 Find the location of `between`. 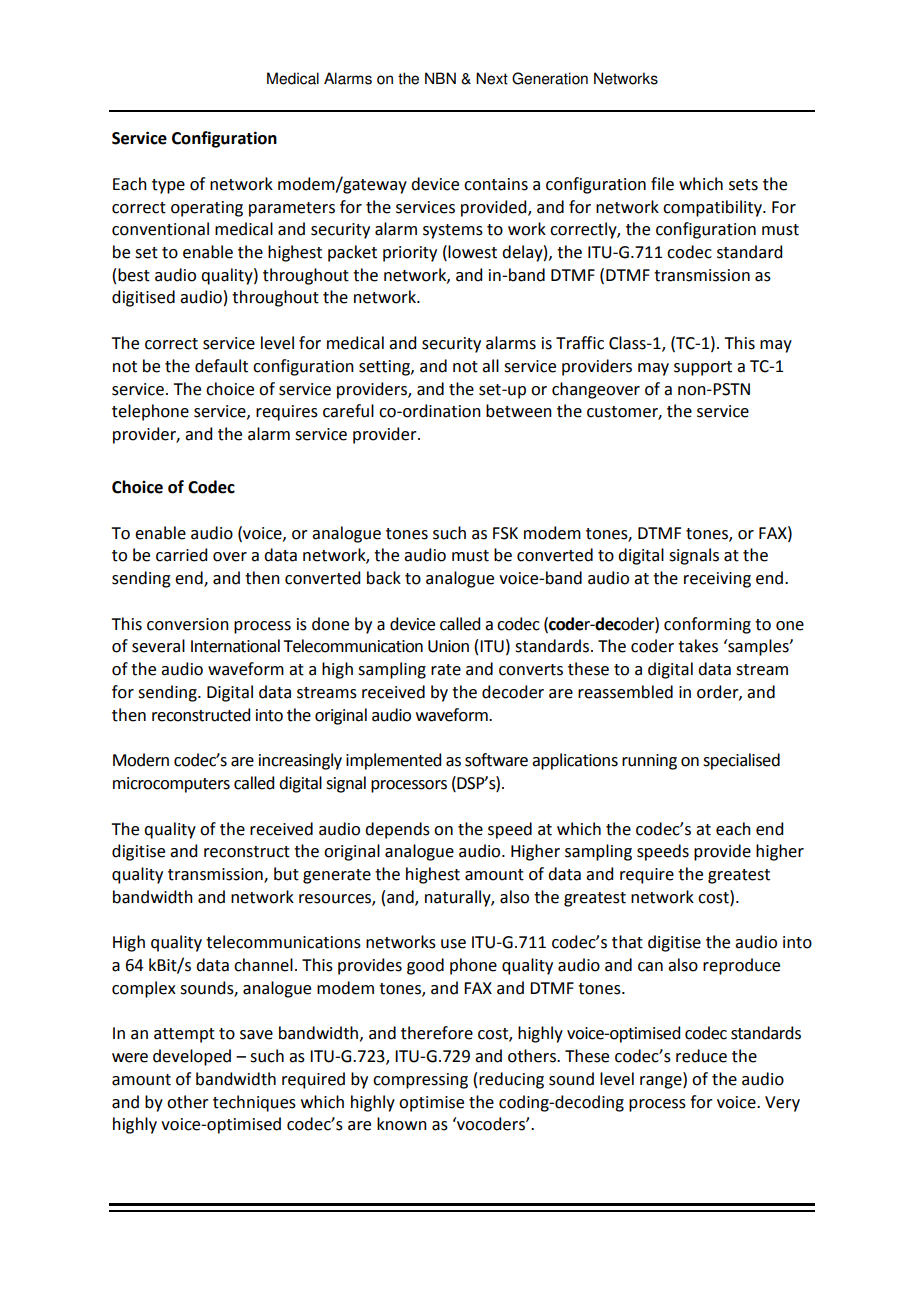

between is located at coordinates (519, 411).
